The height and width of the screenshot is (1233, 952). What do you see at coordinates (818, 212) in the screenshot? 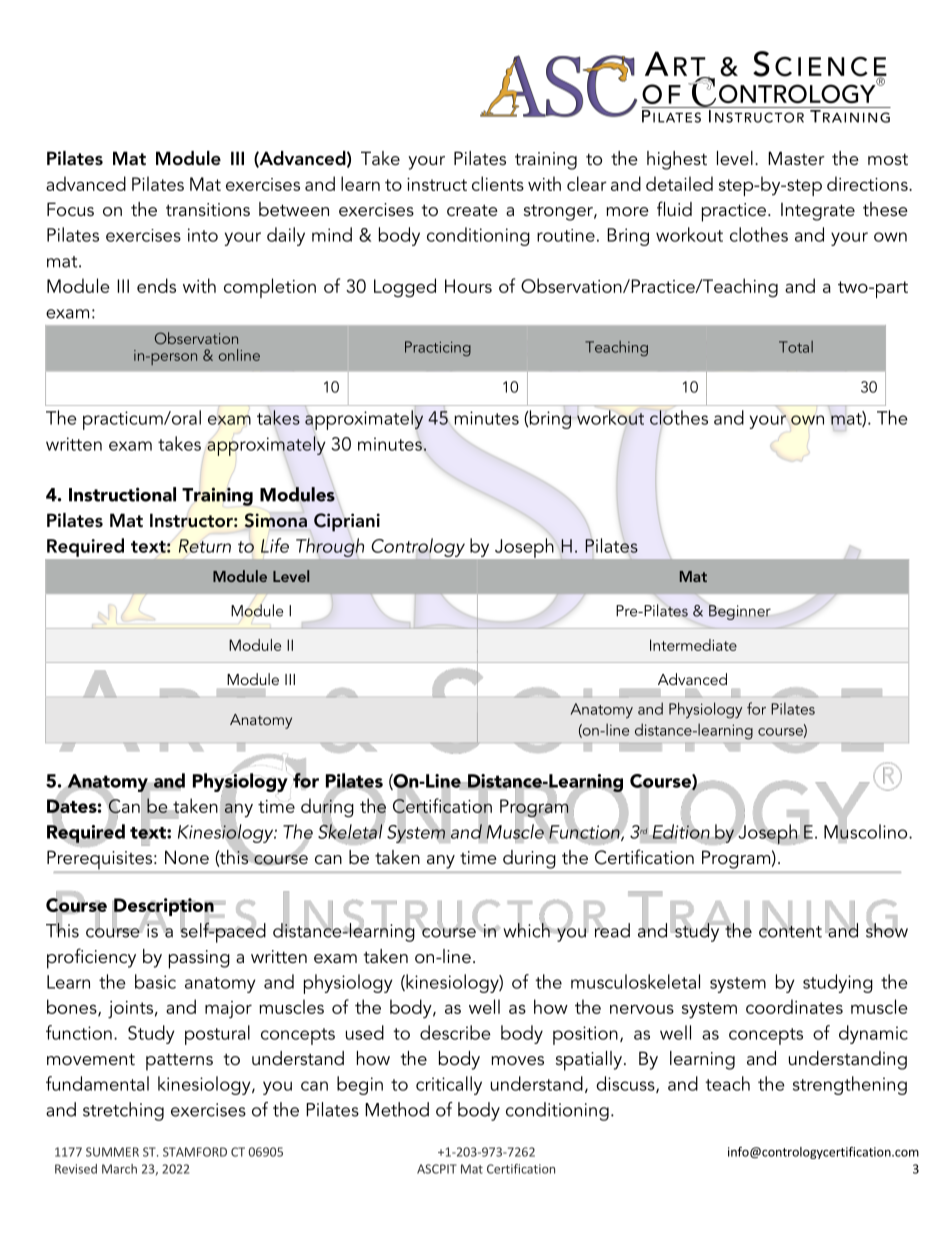
I see `Integrate` at bounding box center [818, 212].
